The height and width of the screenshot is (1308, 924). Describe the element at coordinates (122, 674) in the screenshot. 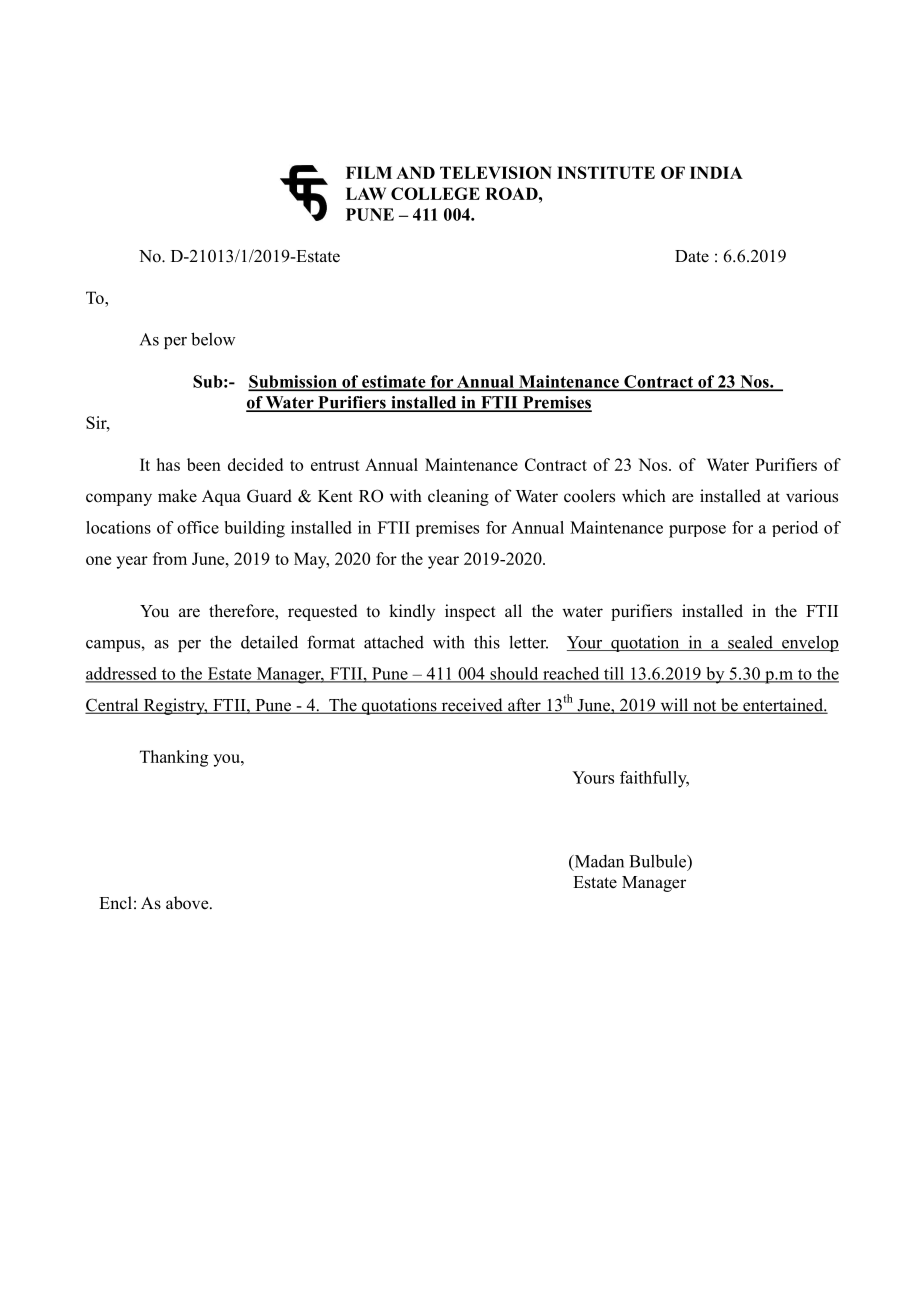

I see `addressed` at that location.
